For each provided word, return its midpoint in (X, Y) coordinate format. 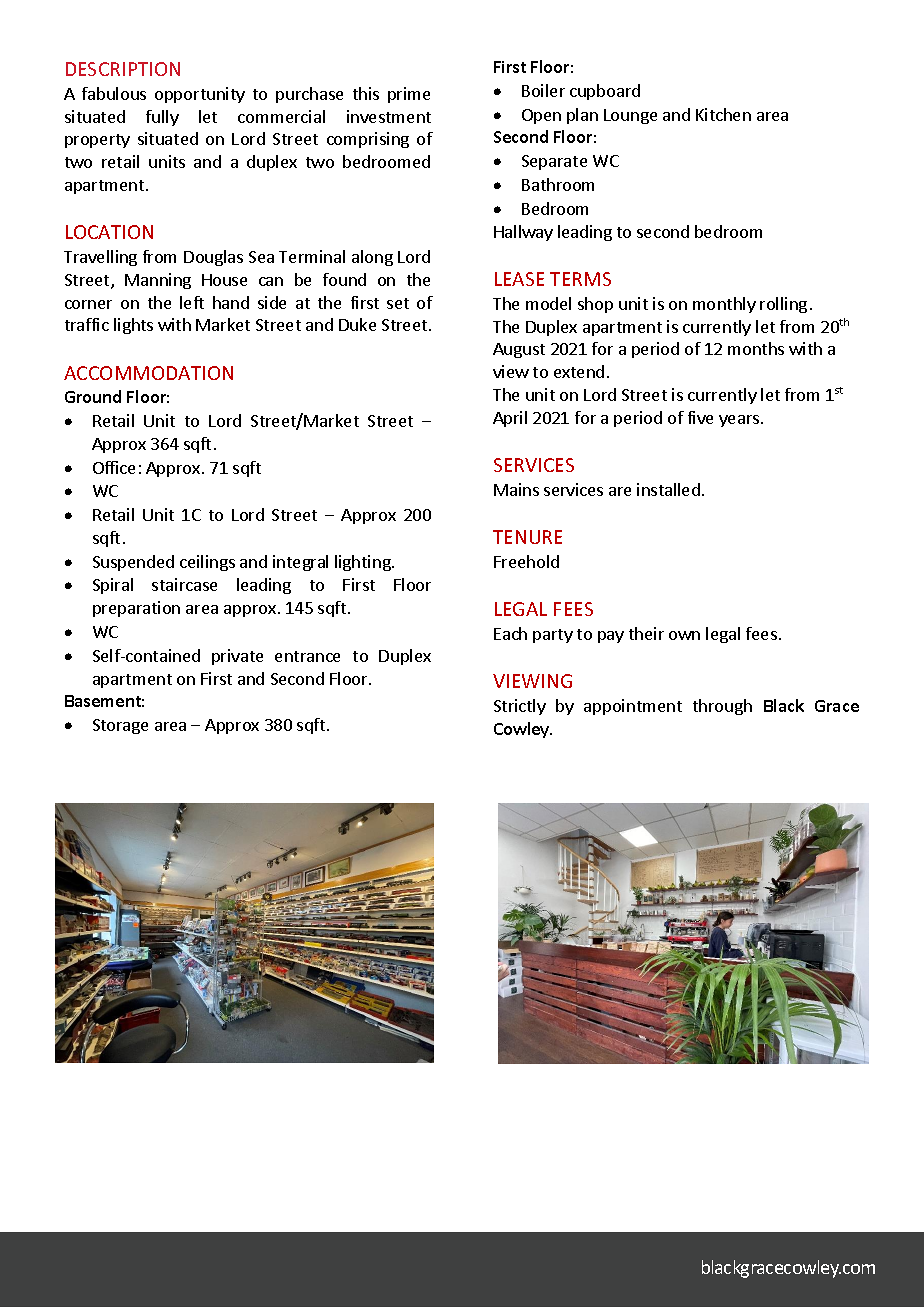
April (510, 419)
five (700, 417)
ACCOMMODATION (148, 373)
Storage (120, 726)
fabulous (114, 93)
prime (409, 95)
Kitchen (723, 114)
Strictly (520, 707)
